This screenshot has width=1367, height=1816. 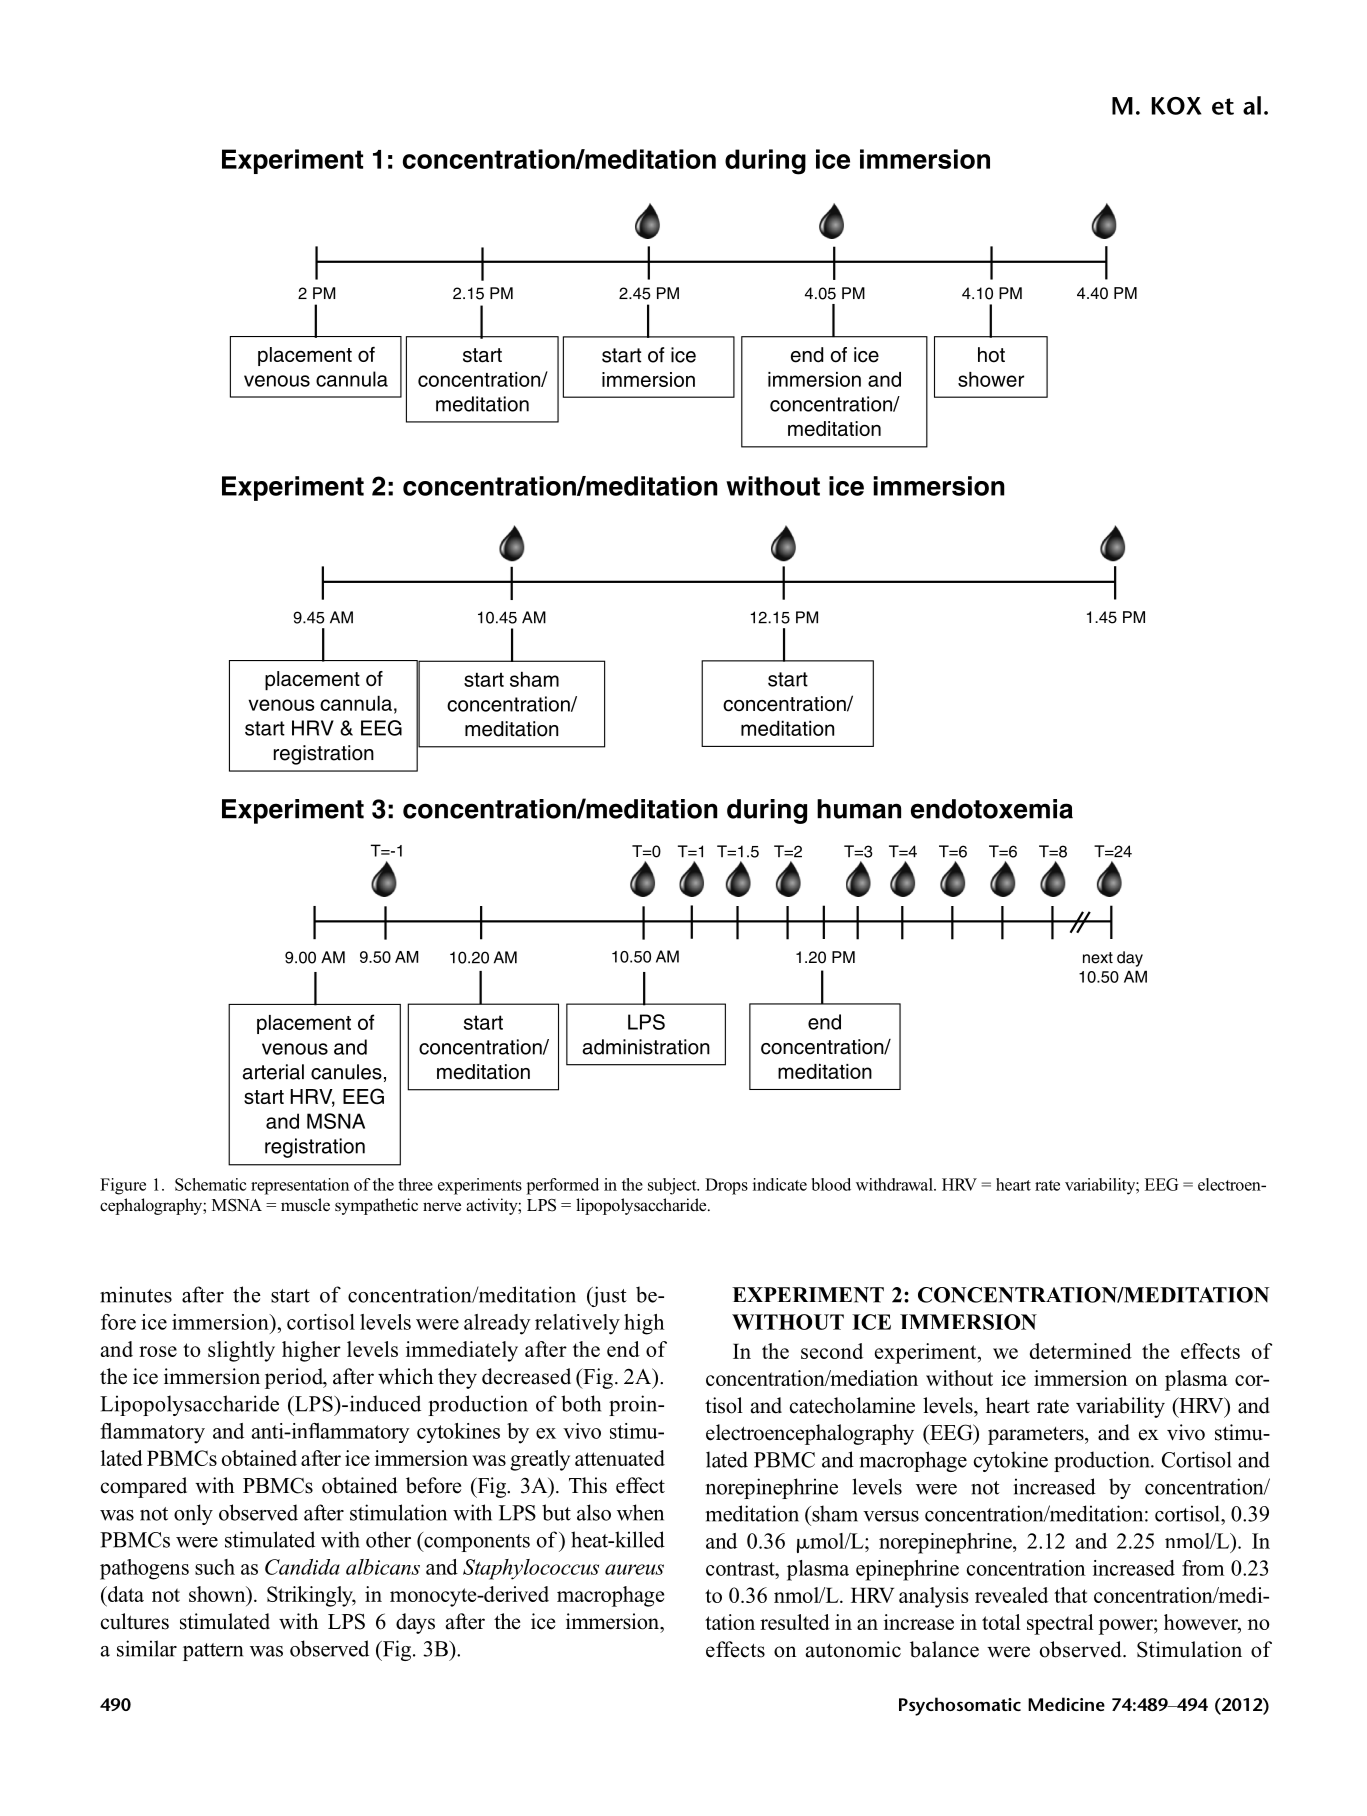 What do you see at coordinates (960, 1706) in the screenshot?
I see `Psychosomatic` at bounding box center [960, 1706].
